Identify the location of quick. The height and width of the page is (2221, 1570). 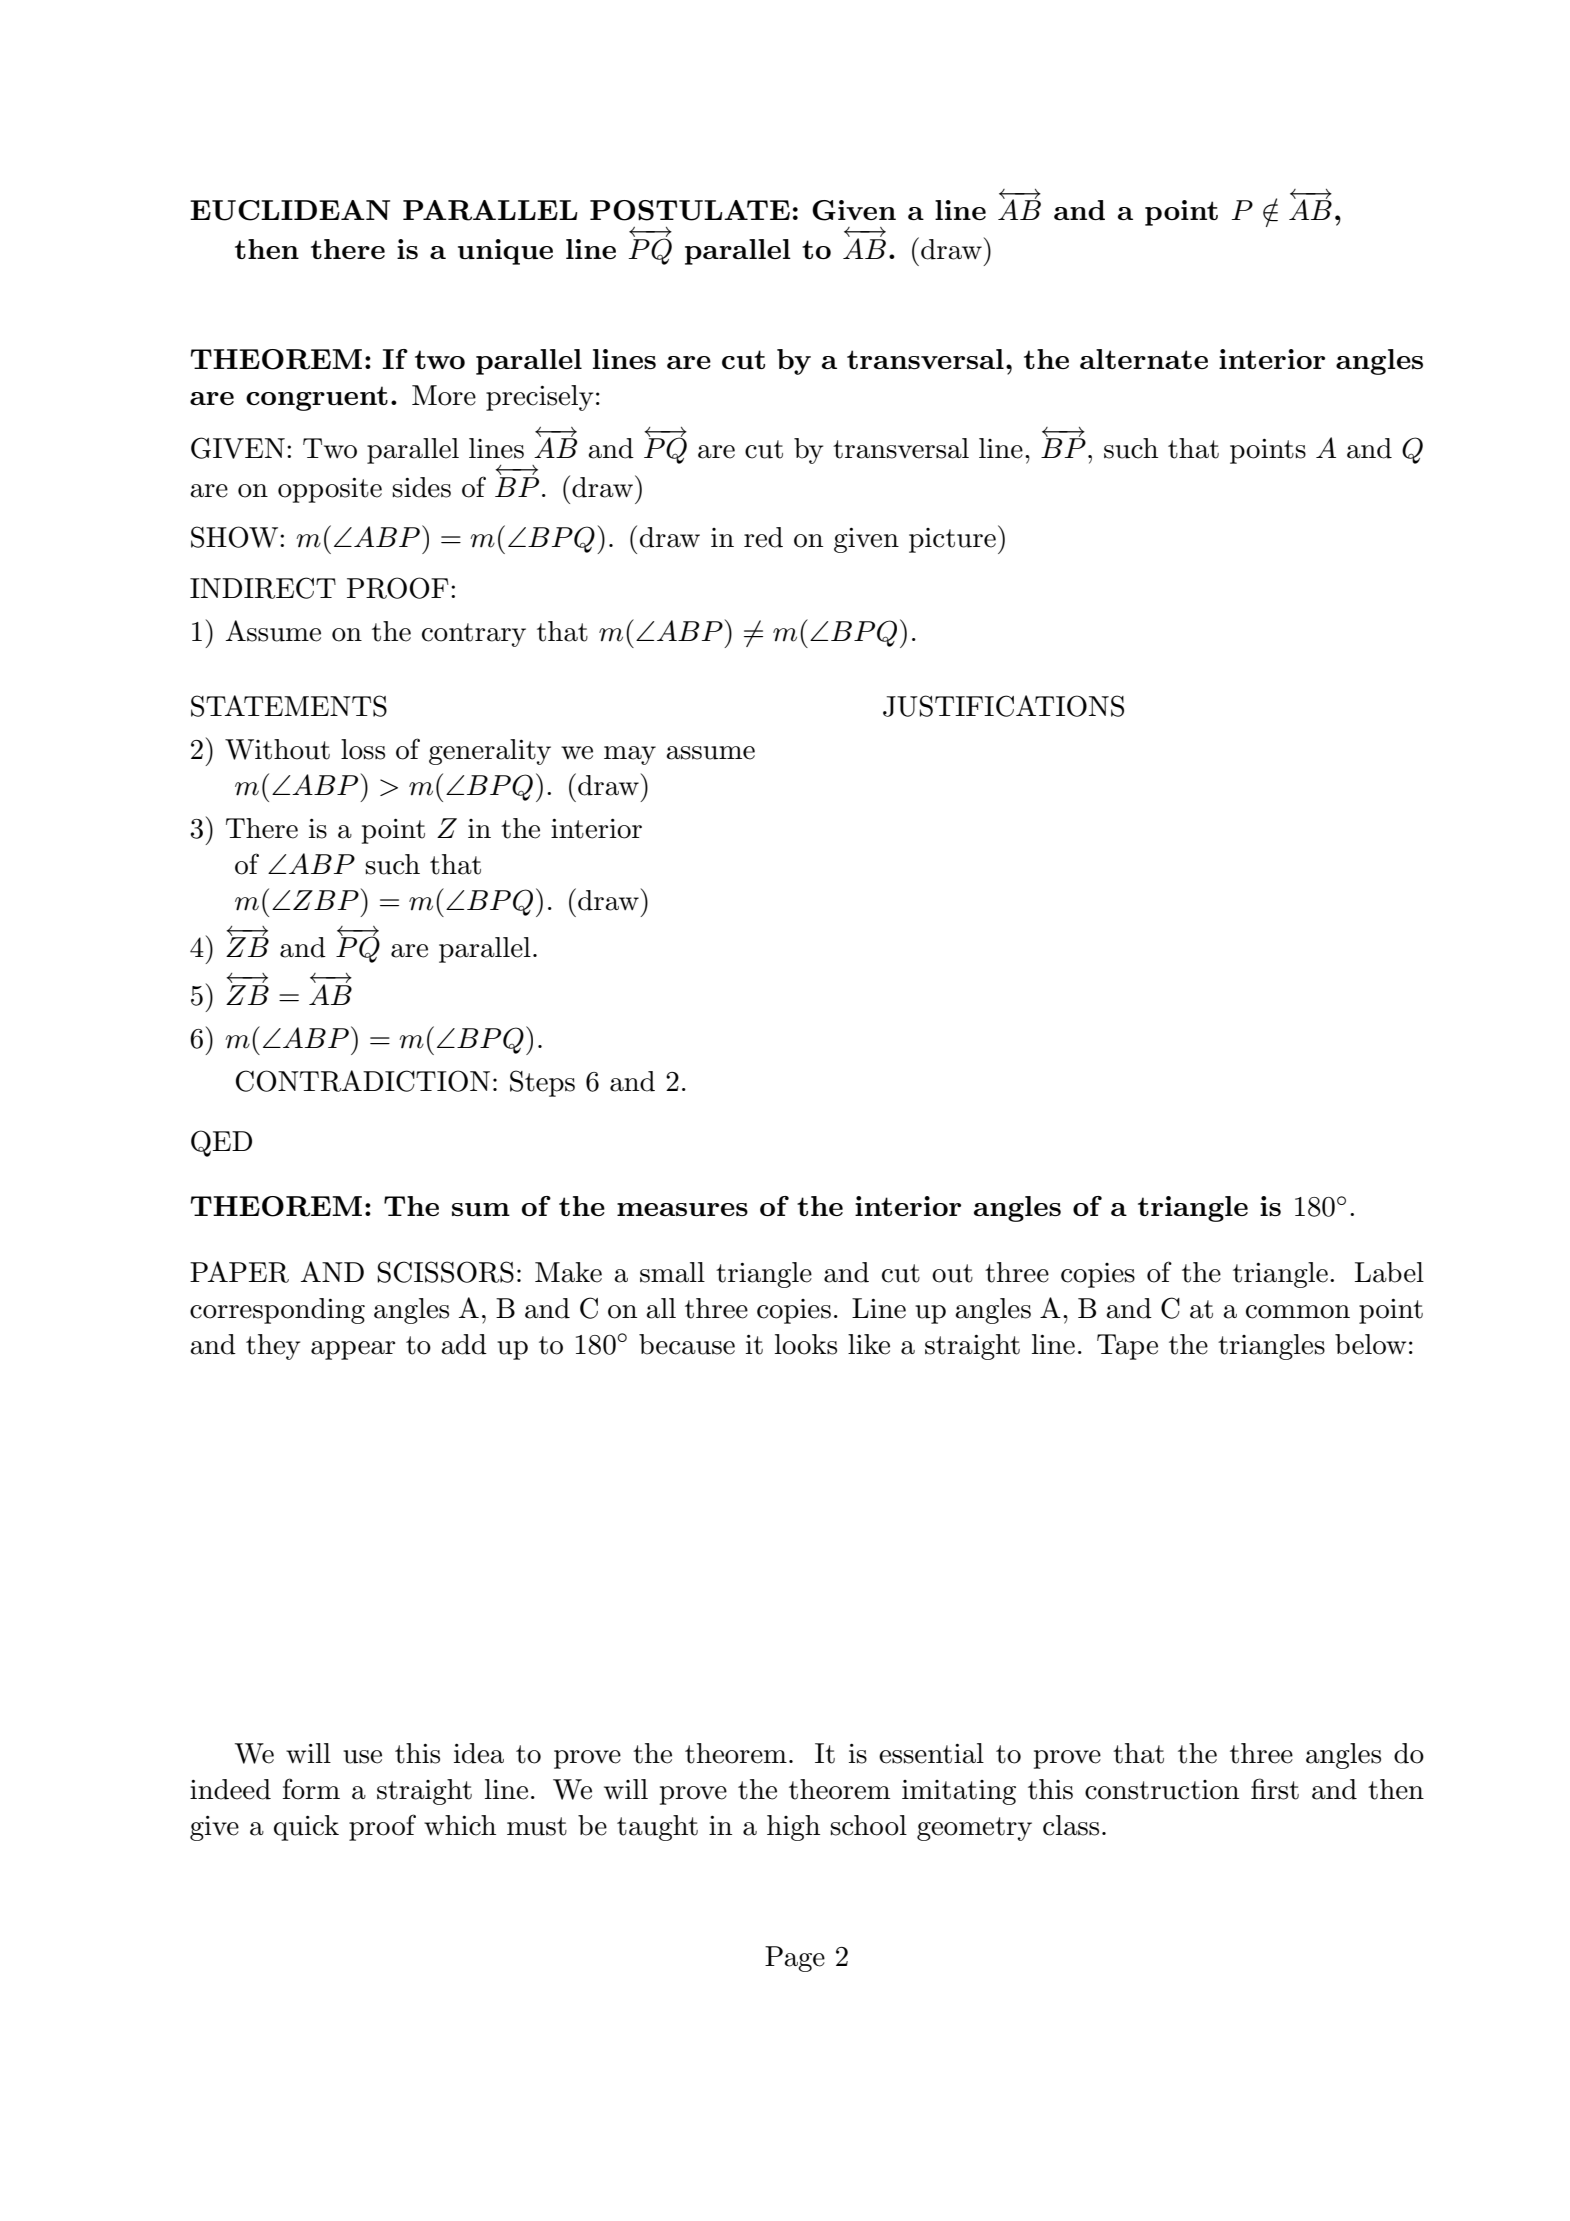
(306, 1828).
